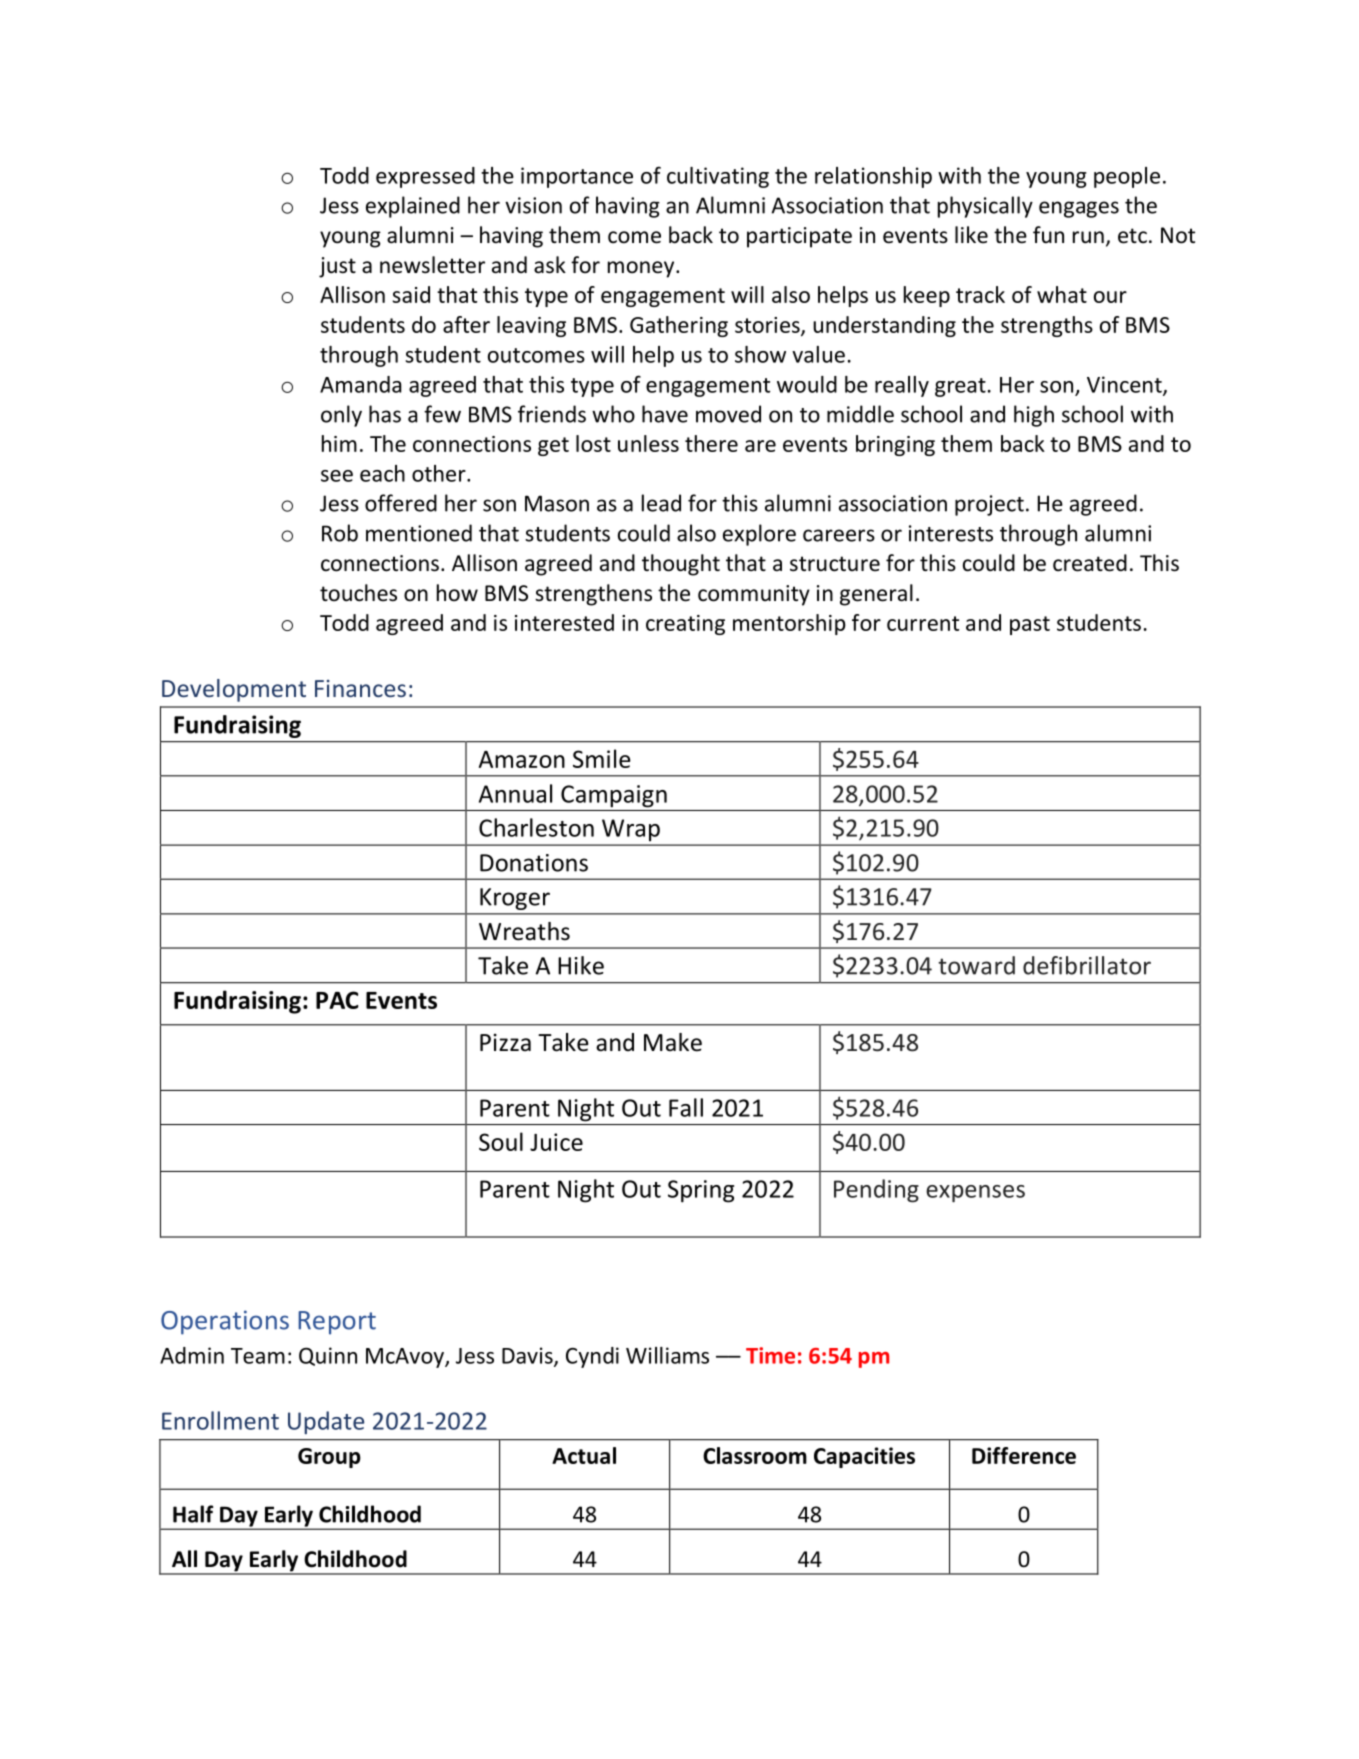  What do you see at coordinates (1087, 965) in the screenshot?
I see `defibrillator` at bounding box center [1087, 965].
